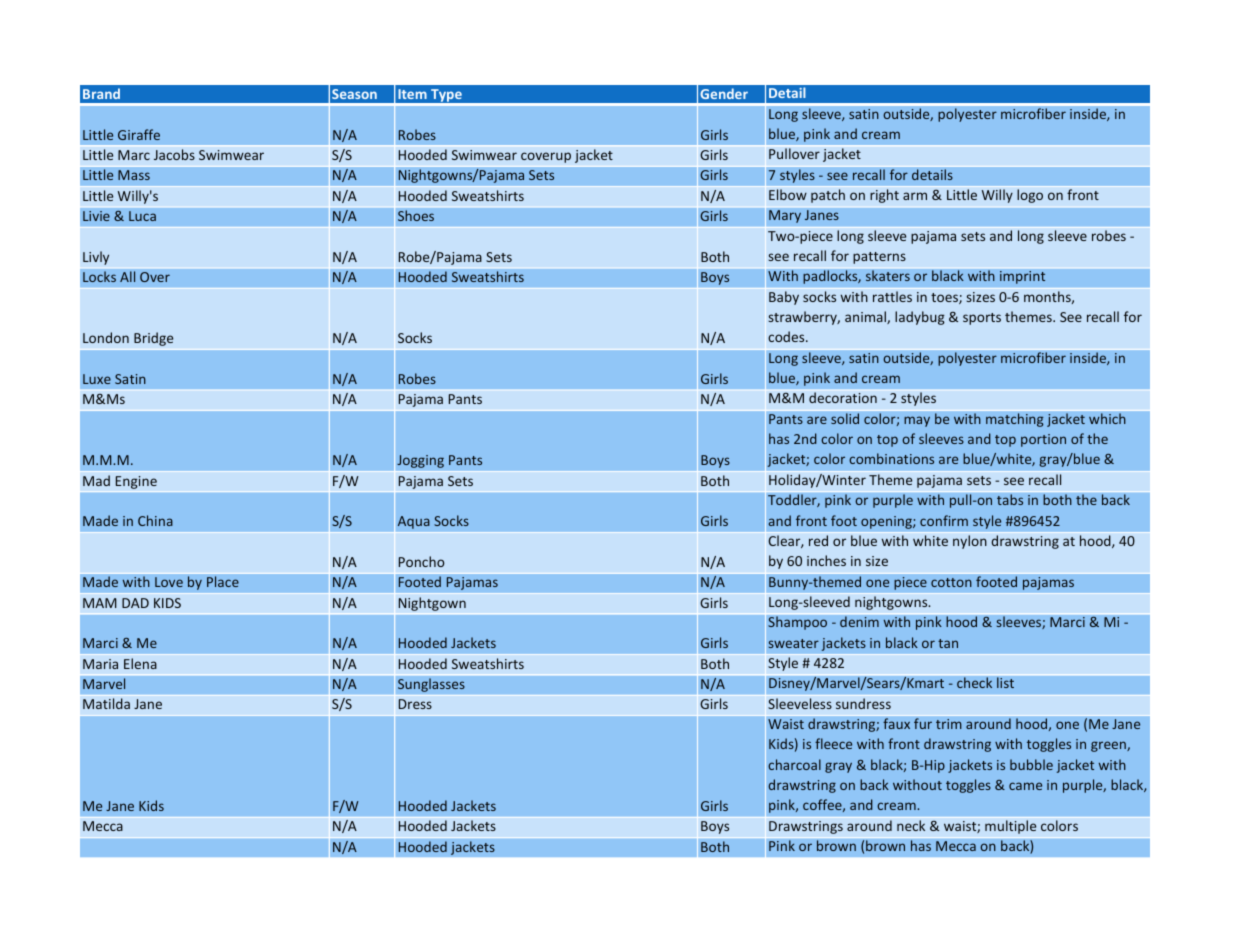 Image resolution: width=1233 pixels, height=952 pixels. Describe the element at coordinates (1043, 440) in the screenshot. I see `portion` at that location.
